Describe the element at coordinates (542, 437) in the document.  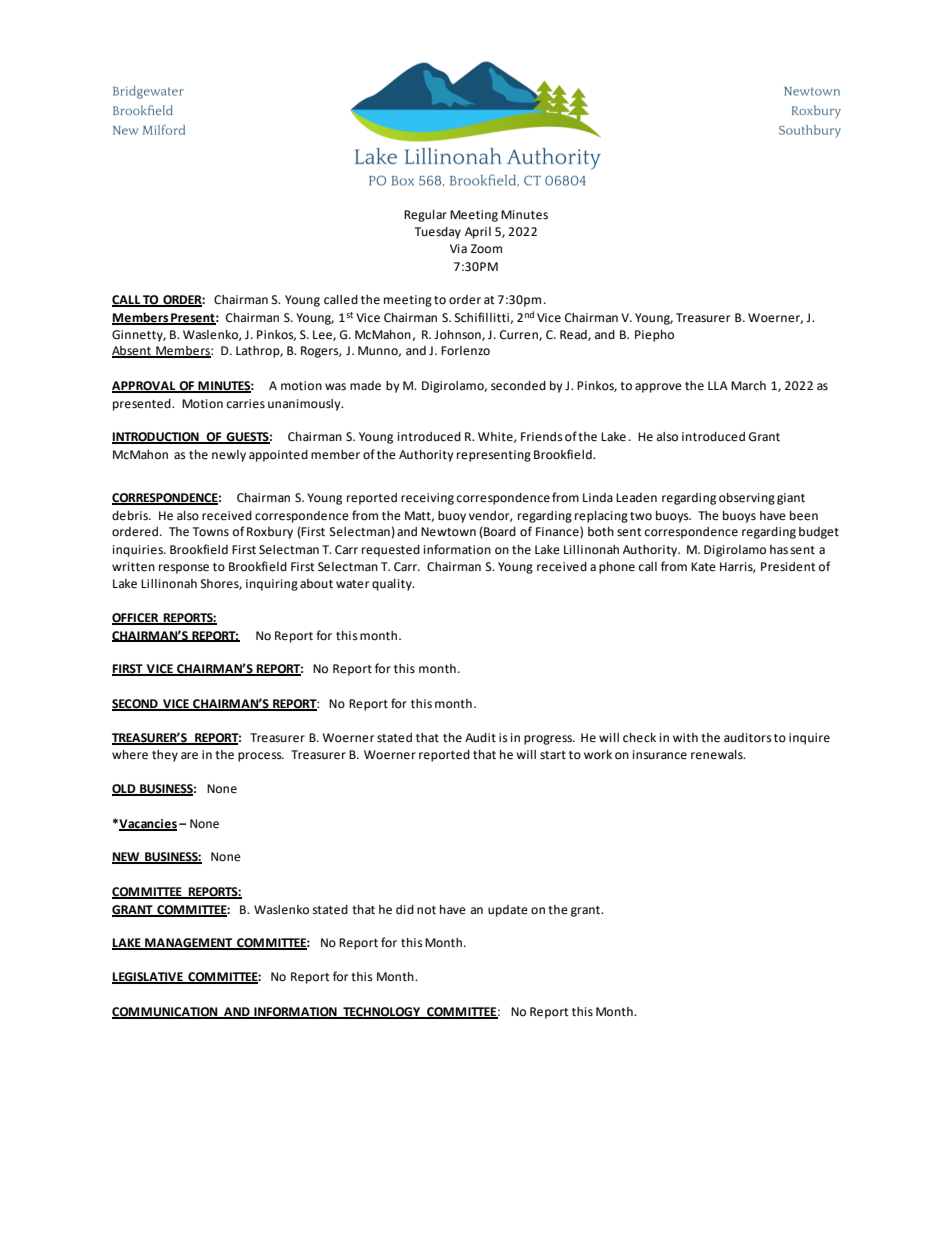
I see `Friends` at that location.
